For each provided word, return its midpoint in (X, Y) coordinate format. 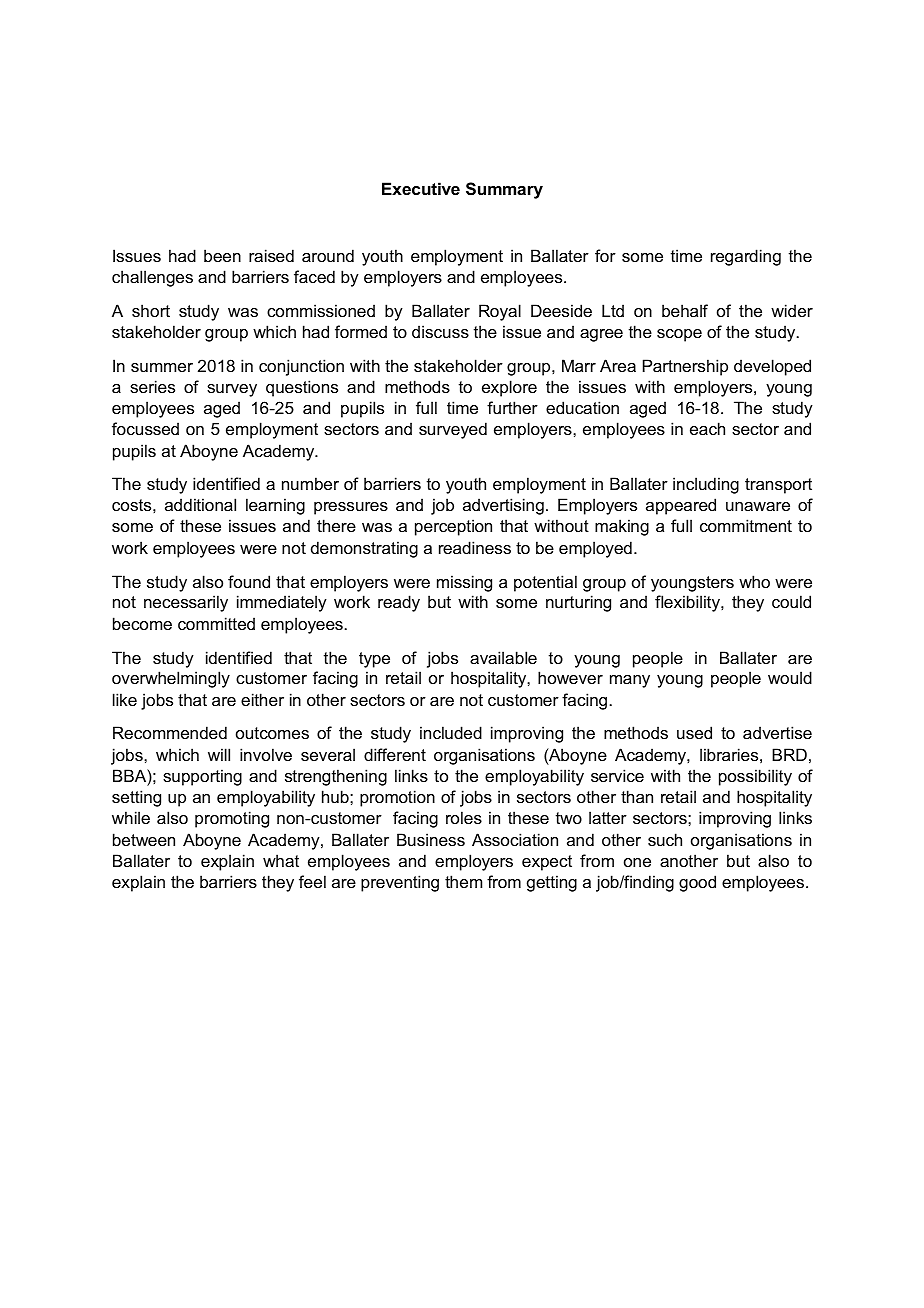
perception (453, 527)
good (697, 883)
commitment (746, 525)
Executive (421, 188)
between (144, 839)
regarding (746, 257)
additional (200, 504)
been (222, 255)
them (463, 881)
